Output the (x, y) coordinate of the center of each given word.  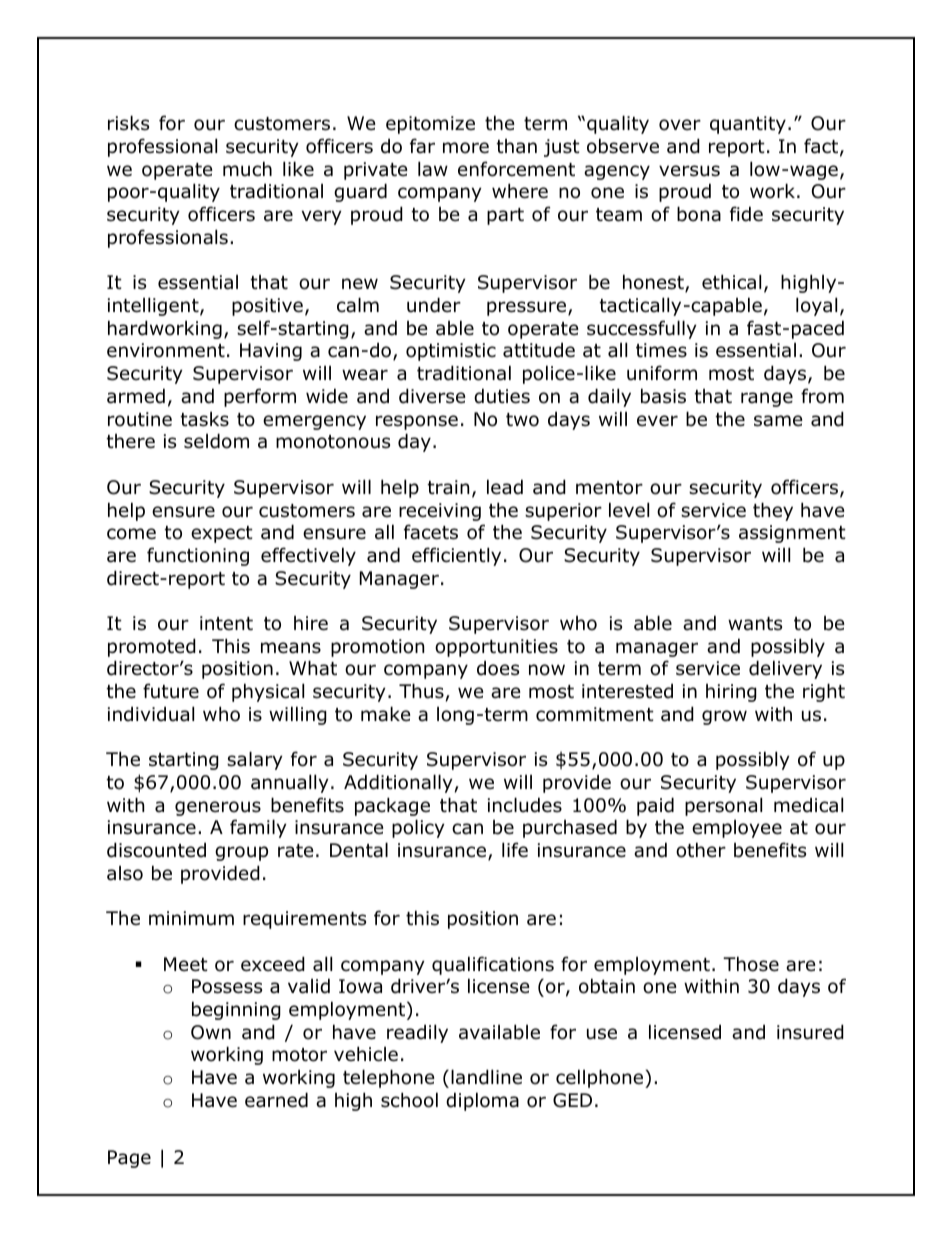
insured (810, 1032)
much (247, 169)
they (773, 511)
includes (525, 805)
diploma (482, 1101)
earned (276, 1100)
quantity (748, 125)
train (448, 487)
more (466, 148)
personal (723, 806)
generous (218, 808)
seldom (216, 441)
